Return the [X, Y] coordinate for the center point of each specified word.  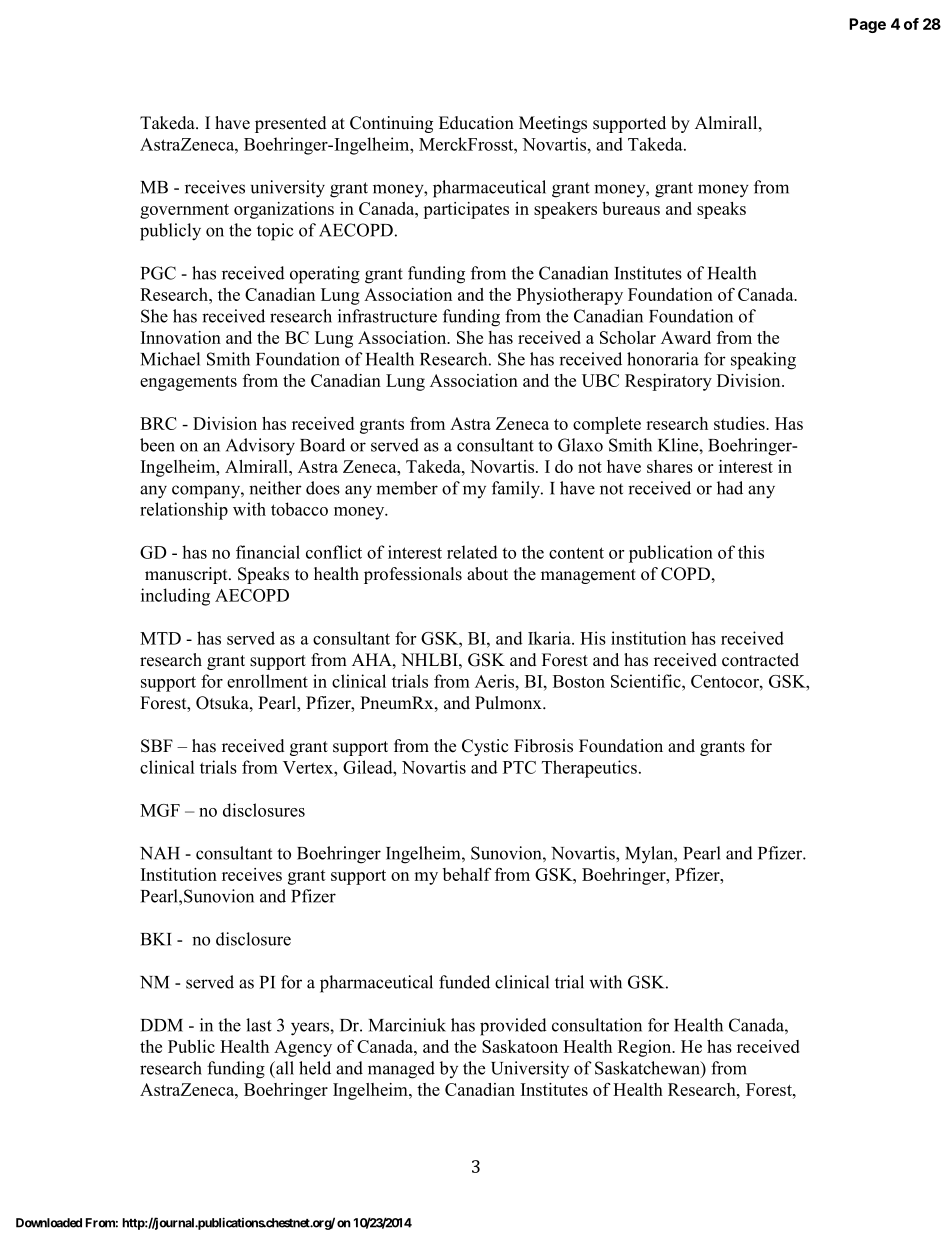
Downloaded [49, 1223]
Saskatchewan [648, 1068]
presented [291, 124]
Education [476, 123]
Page [867, 25]
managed [401, 1070]
